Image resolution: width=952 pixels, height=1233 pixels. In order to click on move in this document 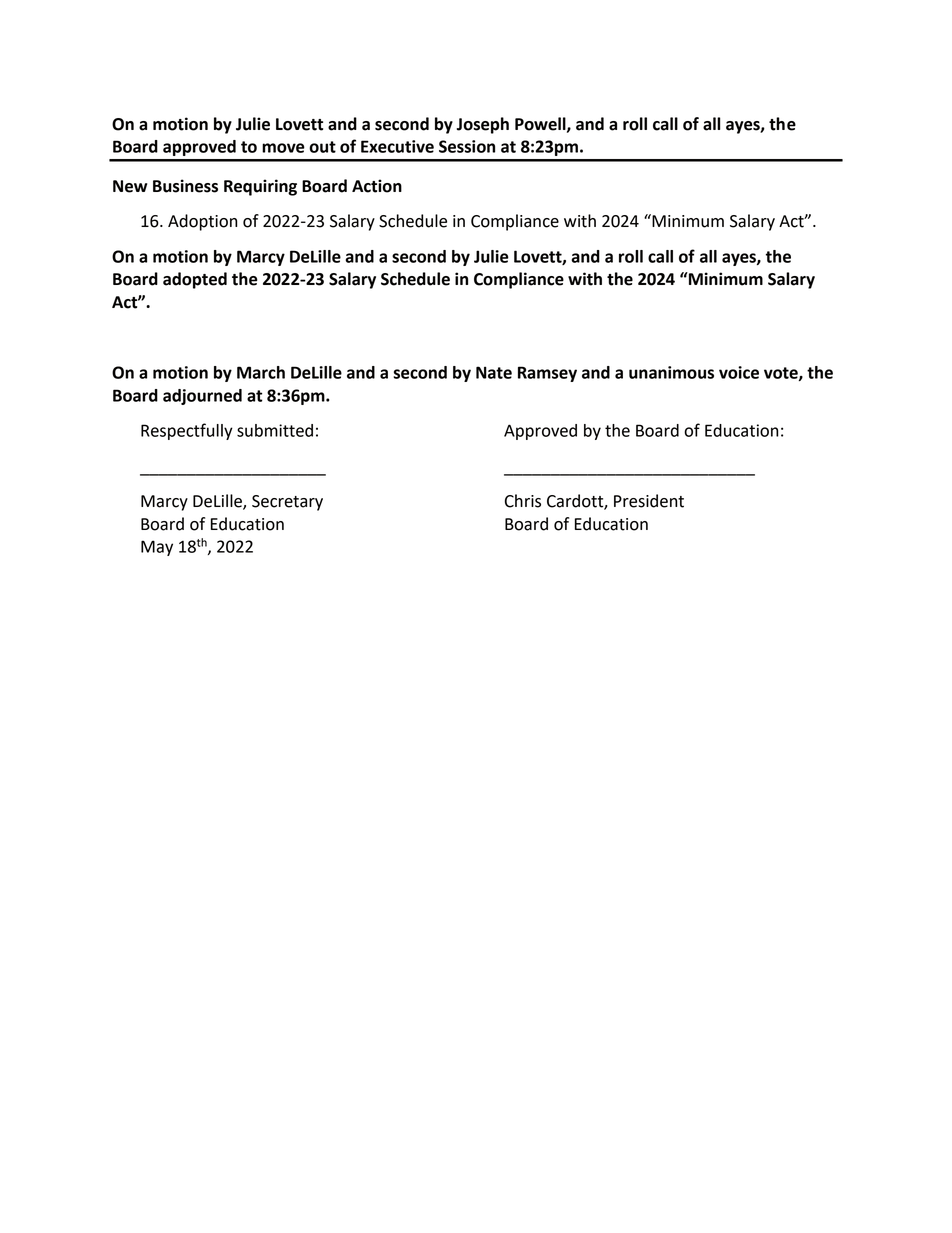, I will do `click(283, 148)`.
